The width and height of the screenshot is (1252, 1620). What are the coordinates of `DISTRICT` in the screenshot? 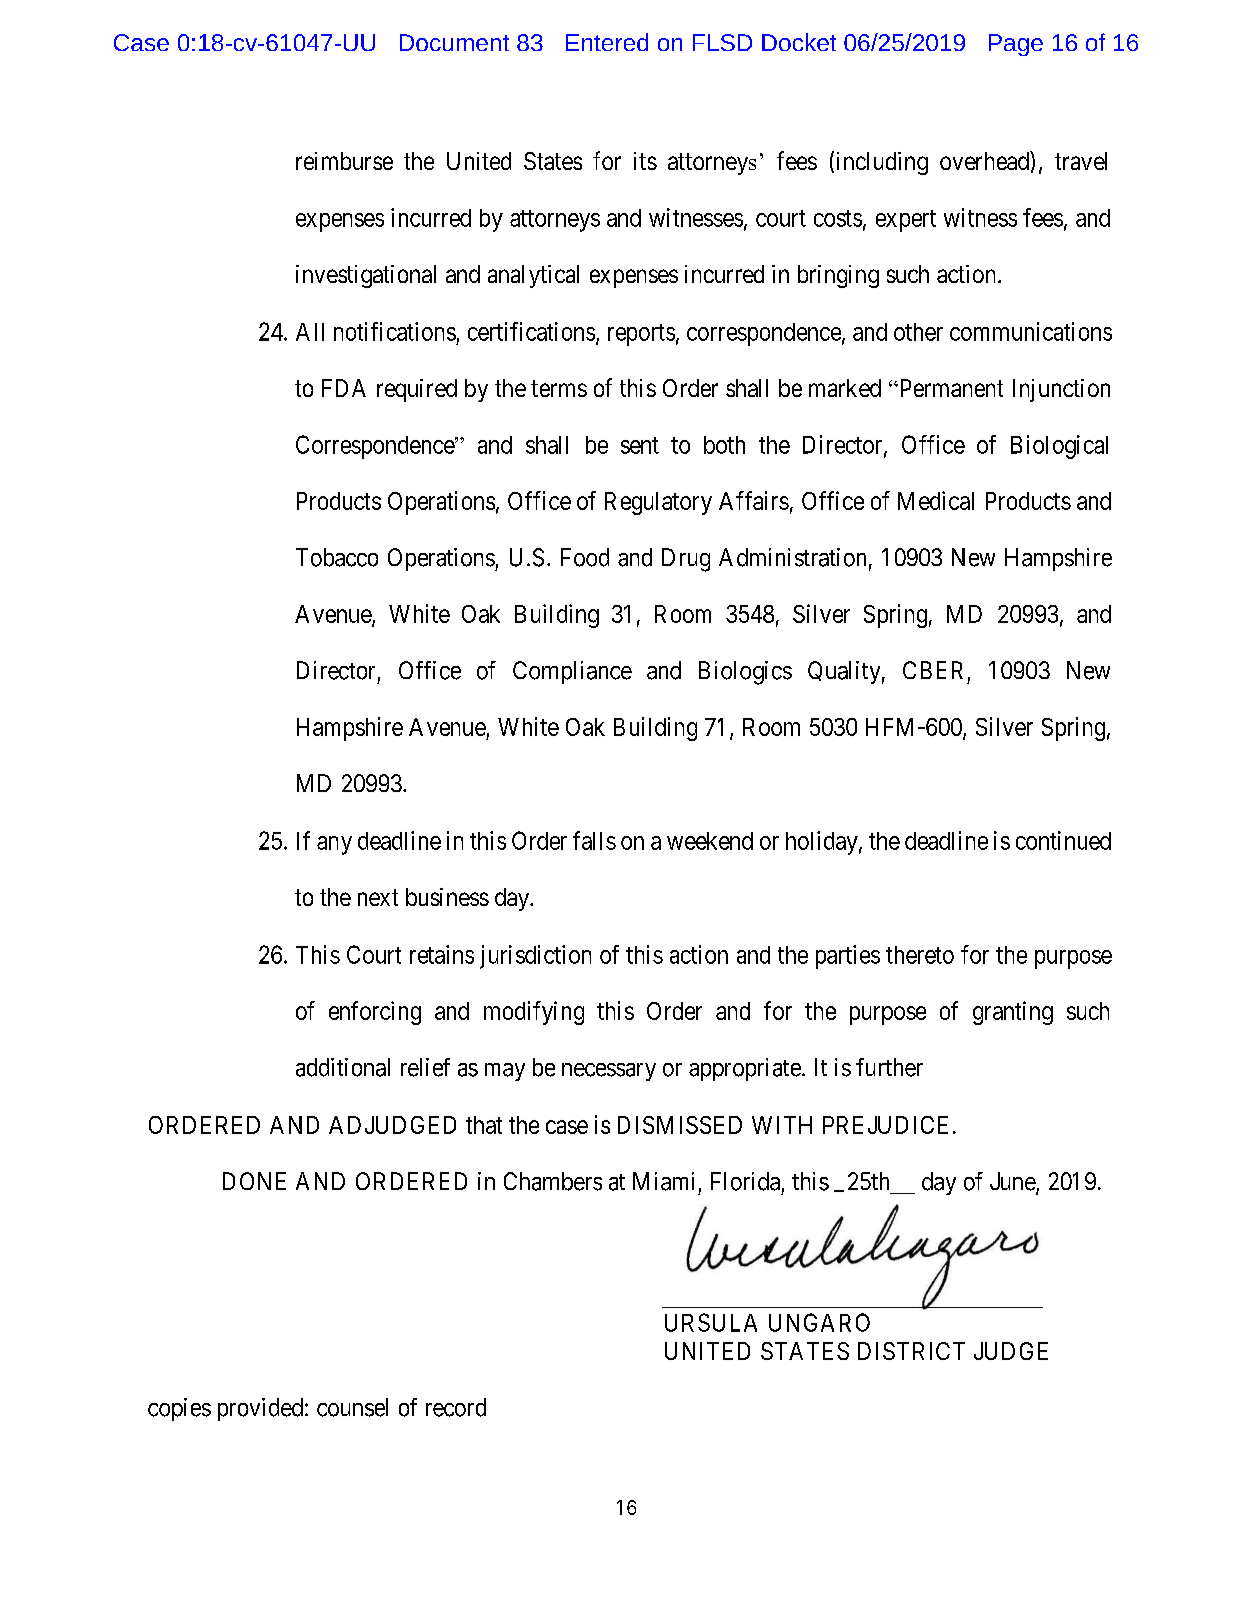 It's located at (911, 1351).
